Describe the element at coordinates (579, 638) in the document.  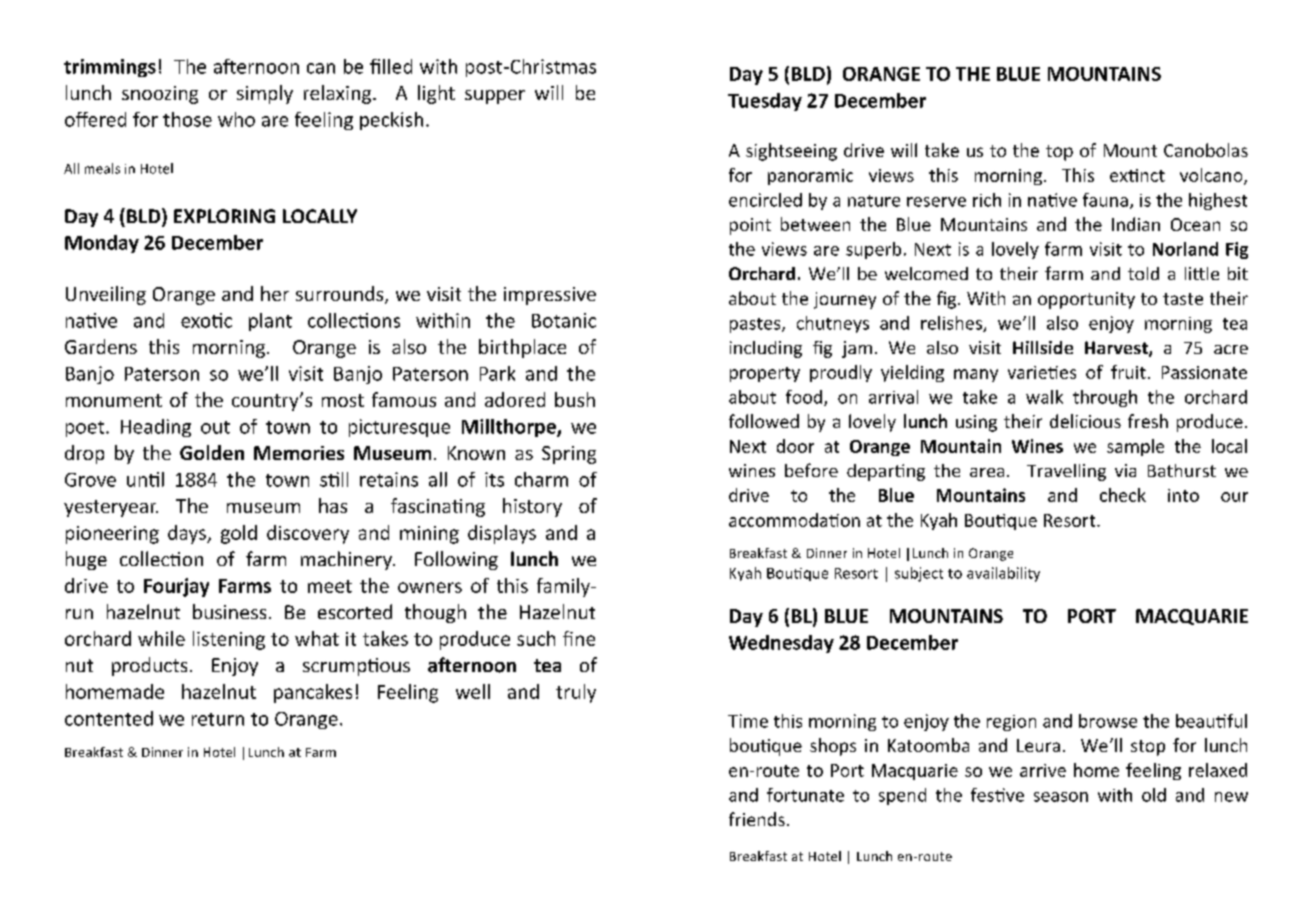
I see `fine` at that location.
